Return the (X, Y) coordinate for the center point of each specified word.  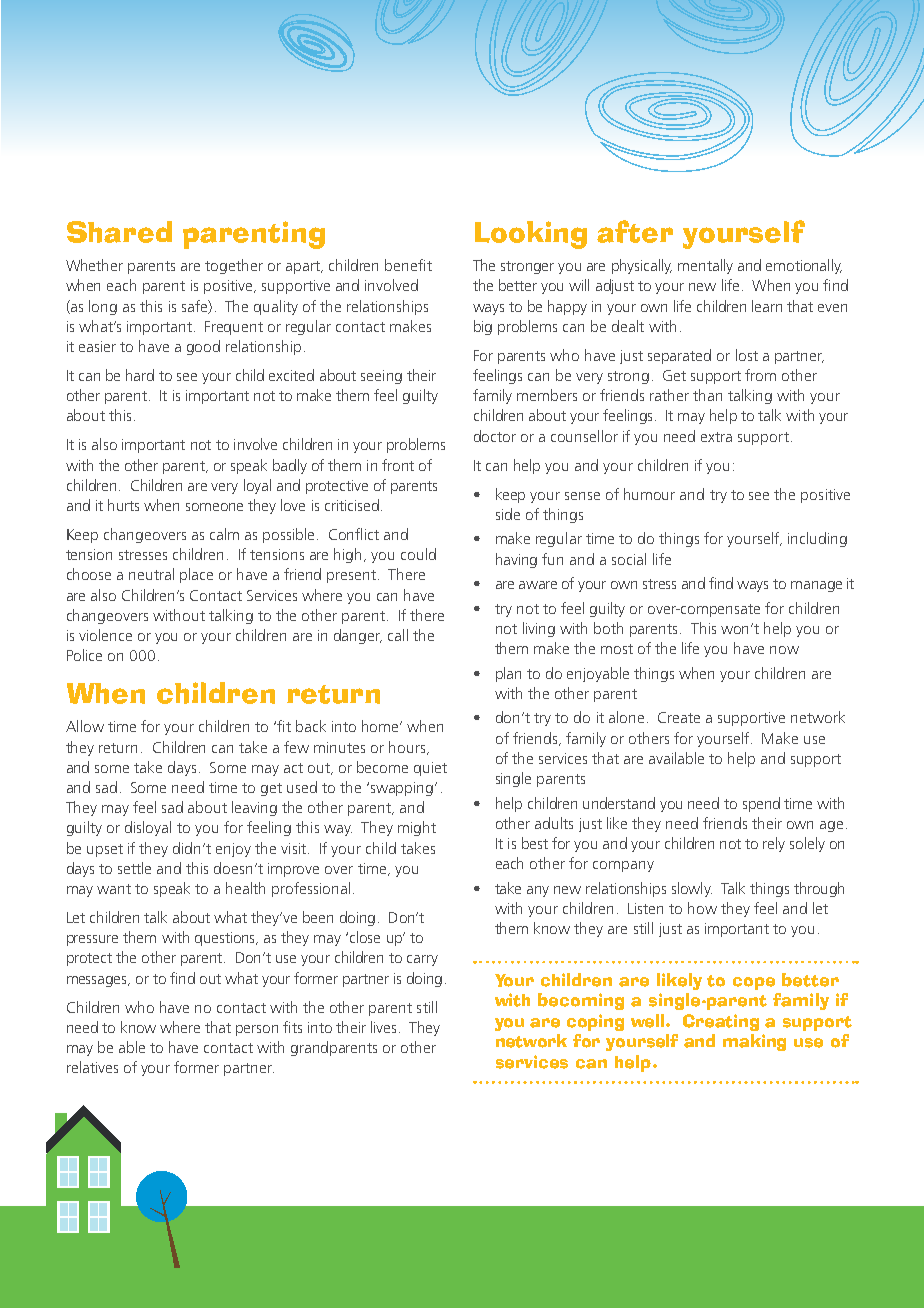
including (817, 539)
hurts (123, 505)
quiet (430, 769)
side (508, 514)
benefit (408, 265)
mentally (705, 266)
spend (761, 804)
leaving (254, 808)
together (234, 266)
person (257, 1030)
